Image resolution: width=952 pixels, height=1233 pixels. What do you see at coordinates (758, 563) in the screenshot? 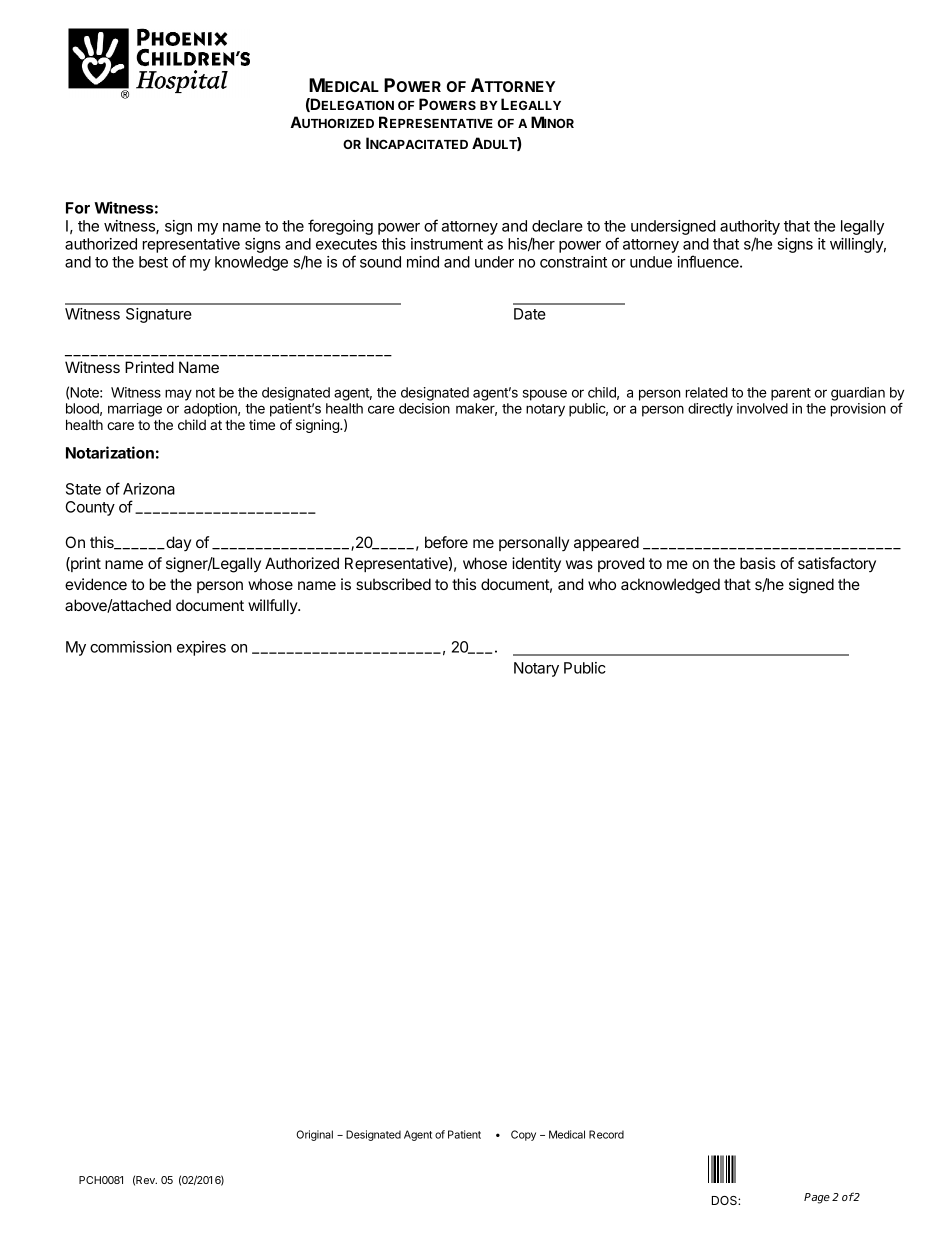
I see `basis` at bounding box center [758, 563].
